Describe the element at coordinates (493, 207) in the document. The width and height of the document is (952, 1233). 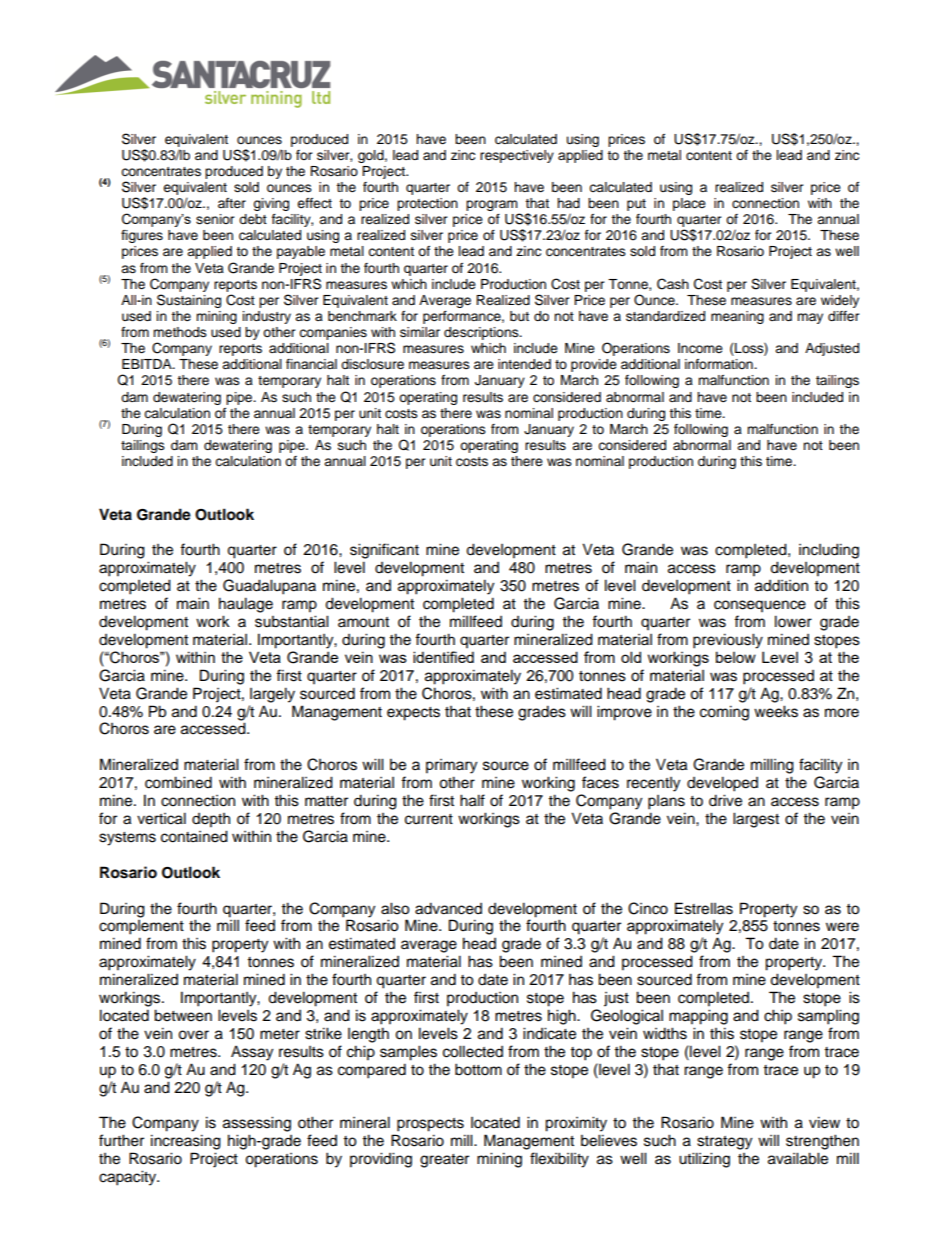
I see `program` at that location.
